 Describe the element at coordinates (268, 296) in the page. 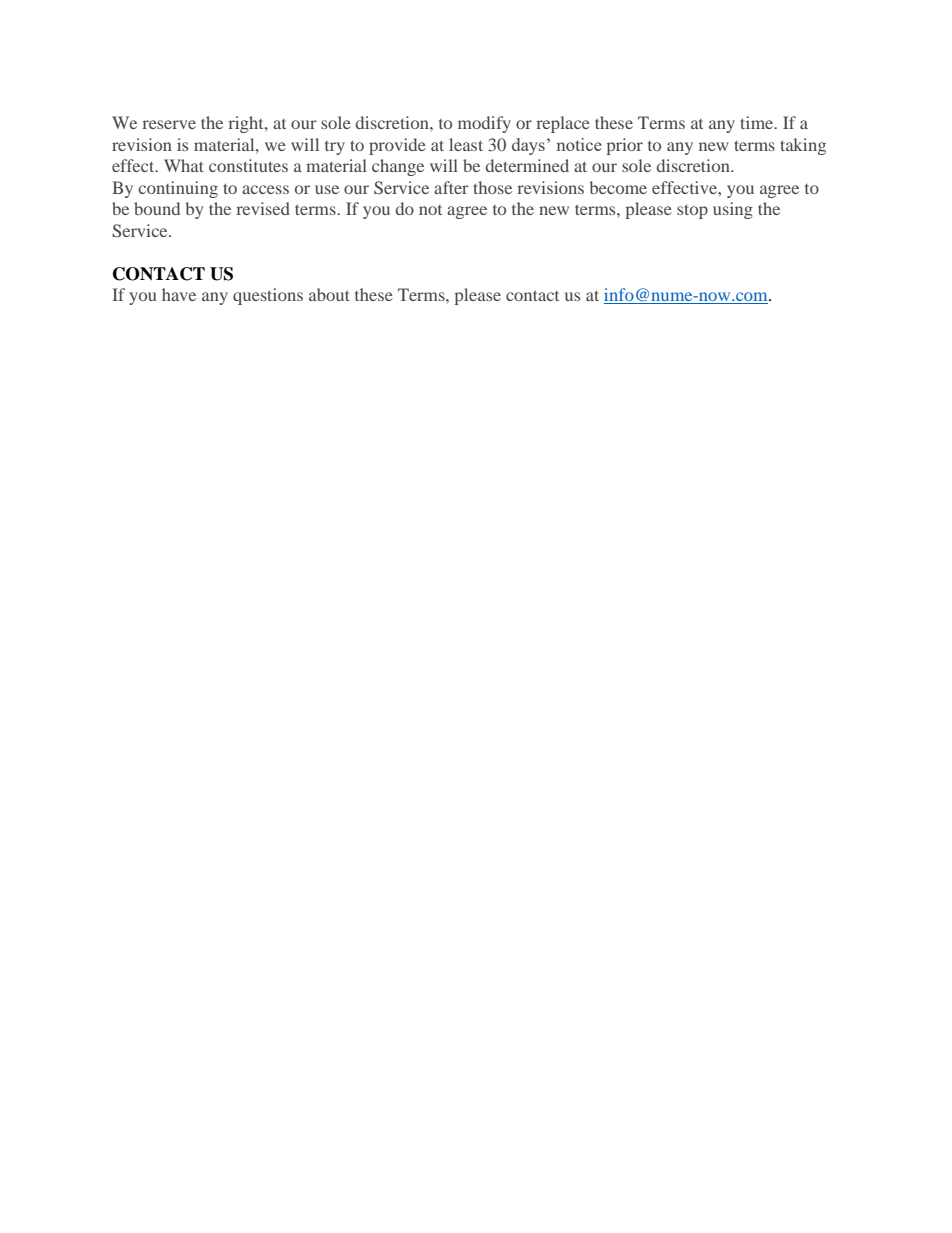

I see `questions` at that location.
